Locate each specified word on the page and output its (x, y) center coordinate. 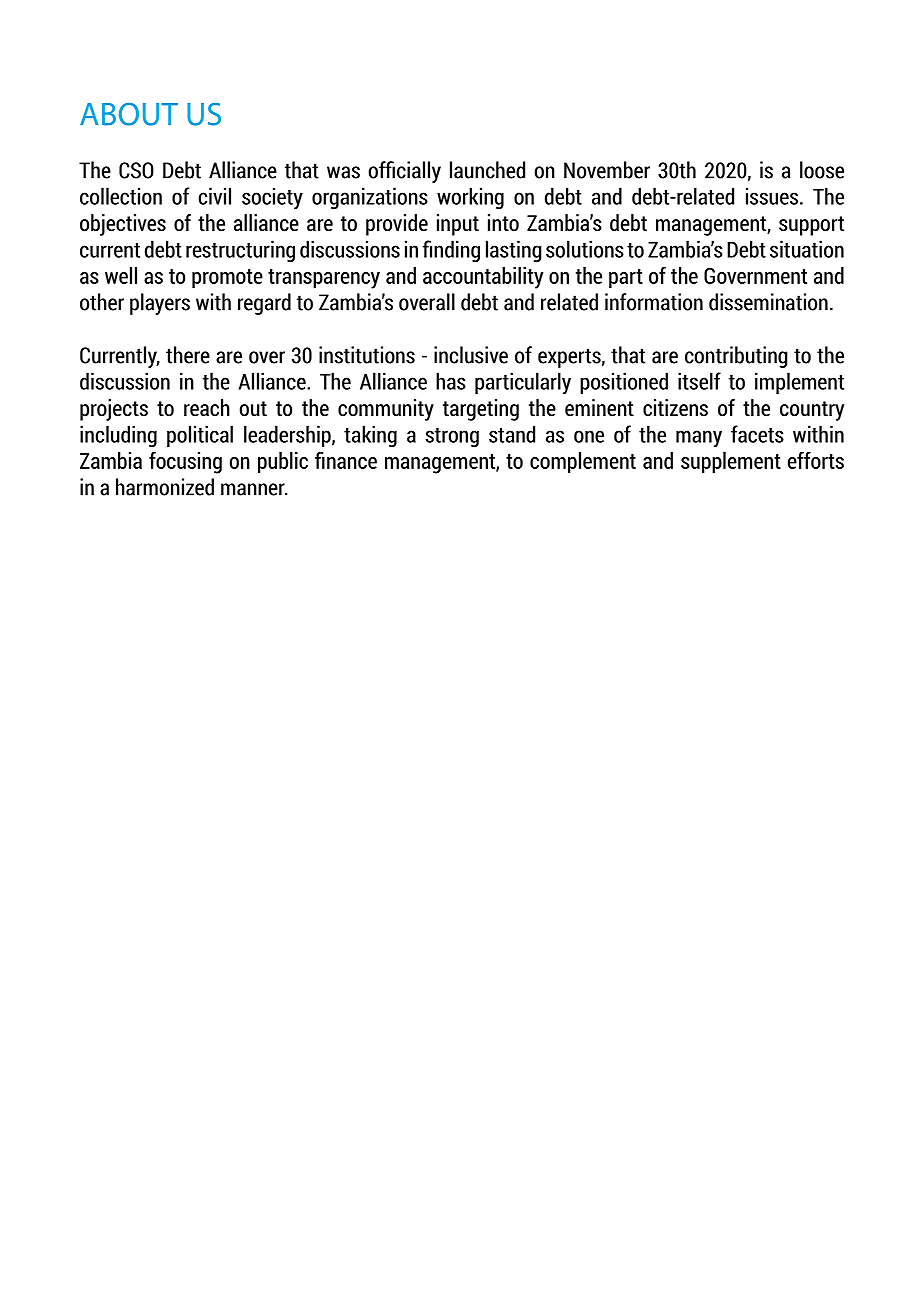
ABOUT (129, 114)
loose (822, 170)
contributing (736, 357)
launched (487, 170)
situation (807, 249)
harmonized (165, 487)
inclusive (471, 355)
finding (451, 251)
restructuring (240, 251)
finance (346, 460)
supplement (731, 463)
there (188, 355)
